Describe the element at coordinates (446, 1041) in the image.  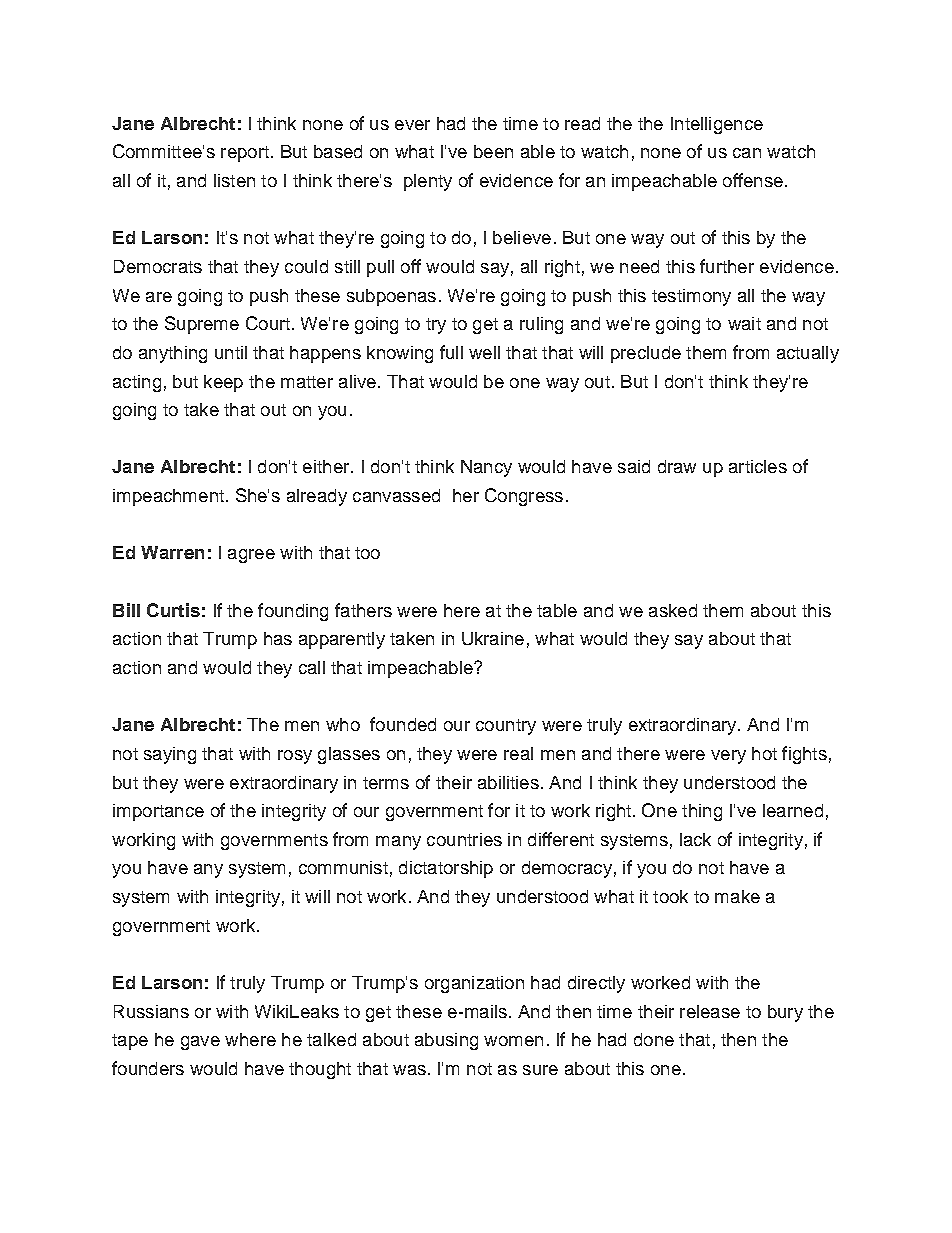
I see `abusing` at that location.
